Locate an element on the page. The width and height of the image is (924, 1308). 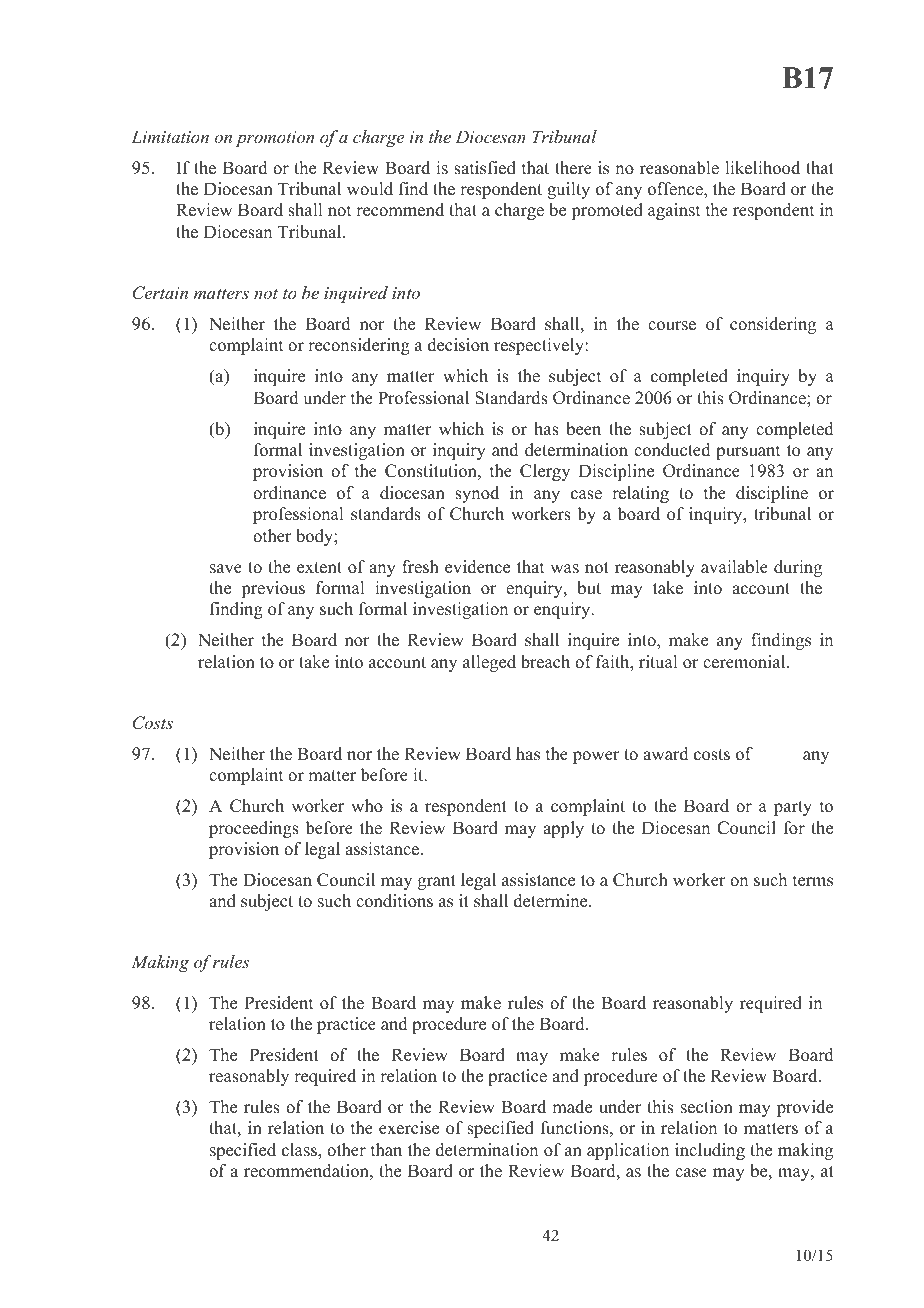
alleged is located at coordinates (489, 663).
